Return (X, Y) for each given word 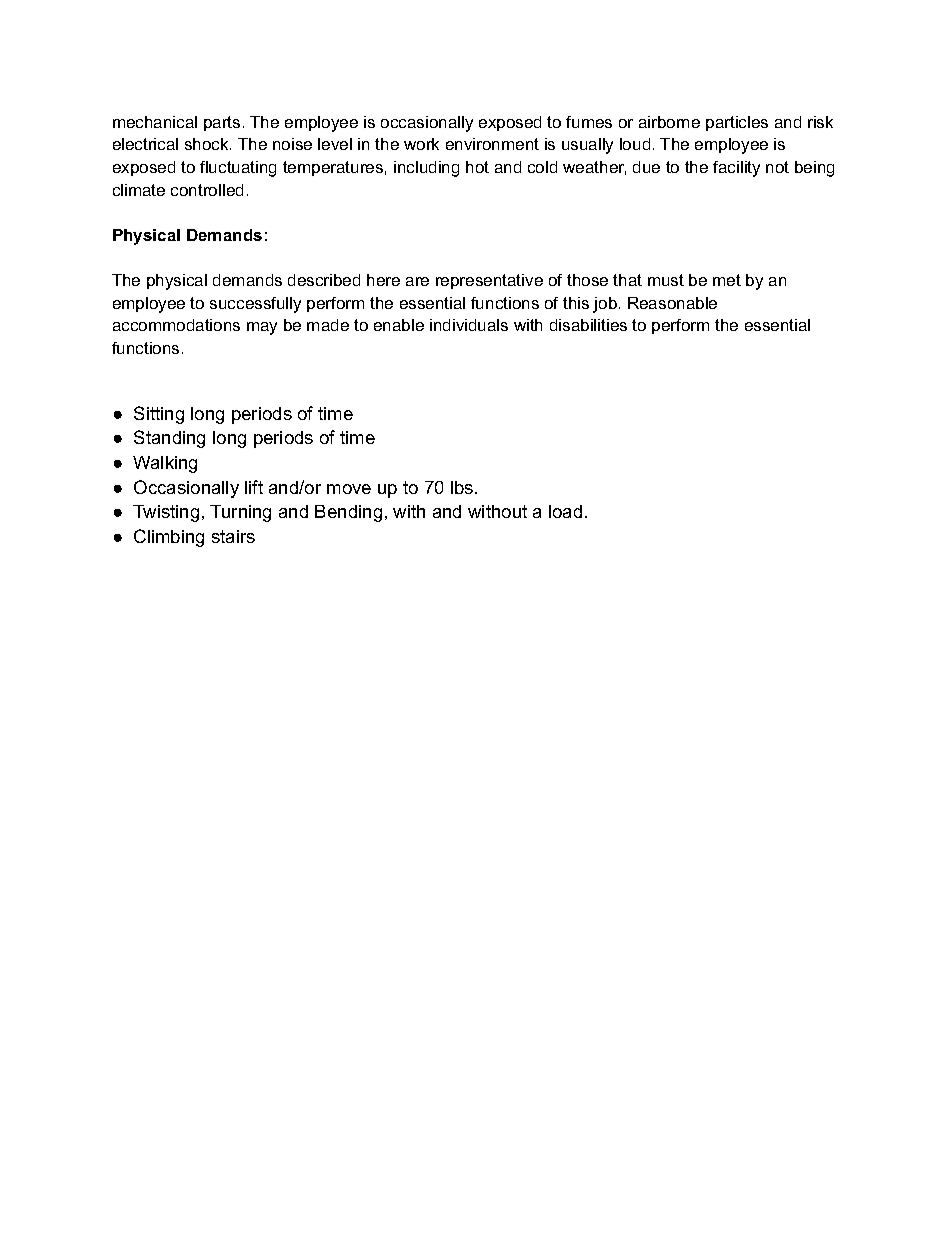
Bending (348, 513)
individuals (469, 325)
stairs (233, 536)
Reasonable (672, 303)
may (262, 328)
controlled (207, 190)
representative (489, 281)
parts (222, 123)
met (727, 280)
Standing (169, 439)
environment (492, 144)
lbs (462, 487)
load (565, 511)
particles (737, 123)
